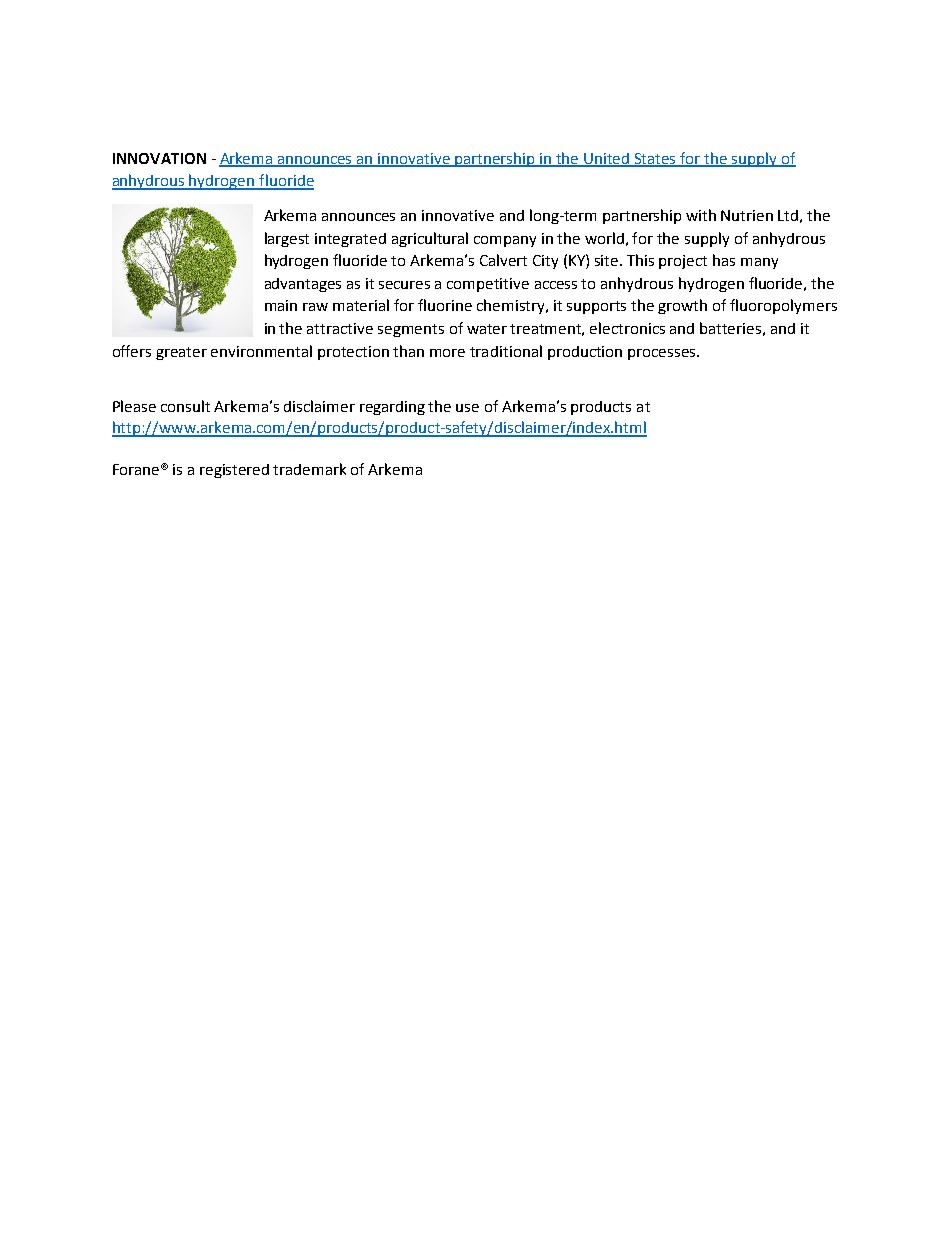  What do you see at coordinates (683, 262) in the screenshot?
I see `project` at bounding box center [683, 262].
